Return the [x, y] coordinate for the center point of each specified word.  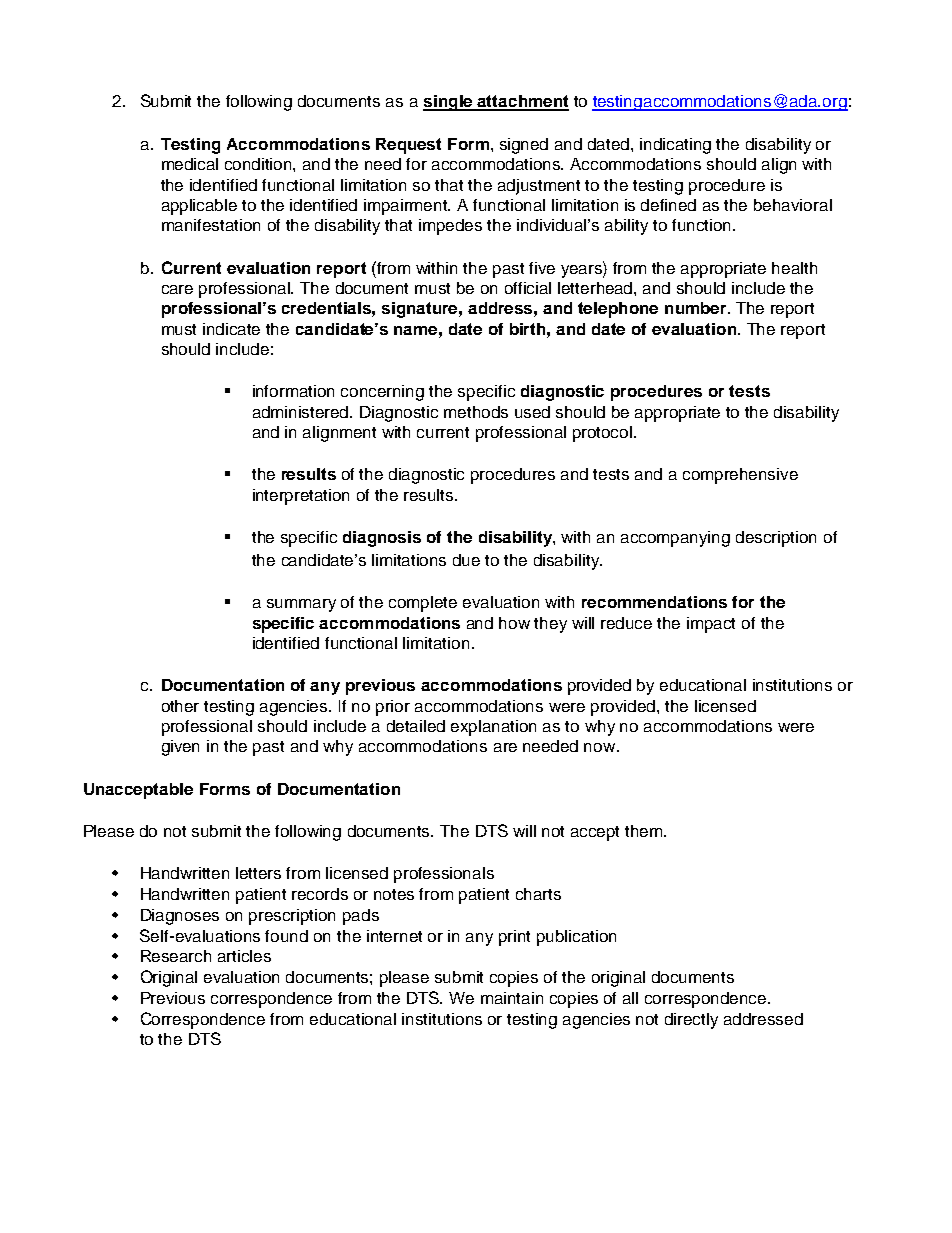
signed [524, 146]
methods [476, 412]
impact [711, 625]
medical [190, 164]
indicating [675, 146]
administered [302, 412]
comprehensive [740, 476]
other [180, 706]
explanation [493, 728]
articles [244, 956]
